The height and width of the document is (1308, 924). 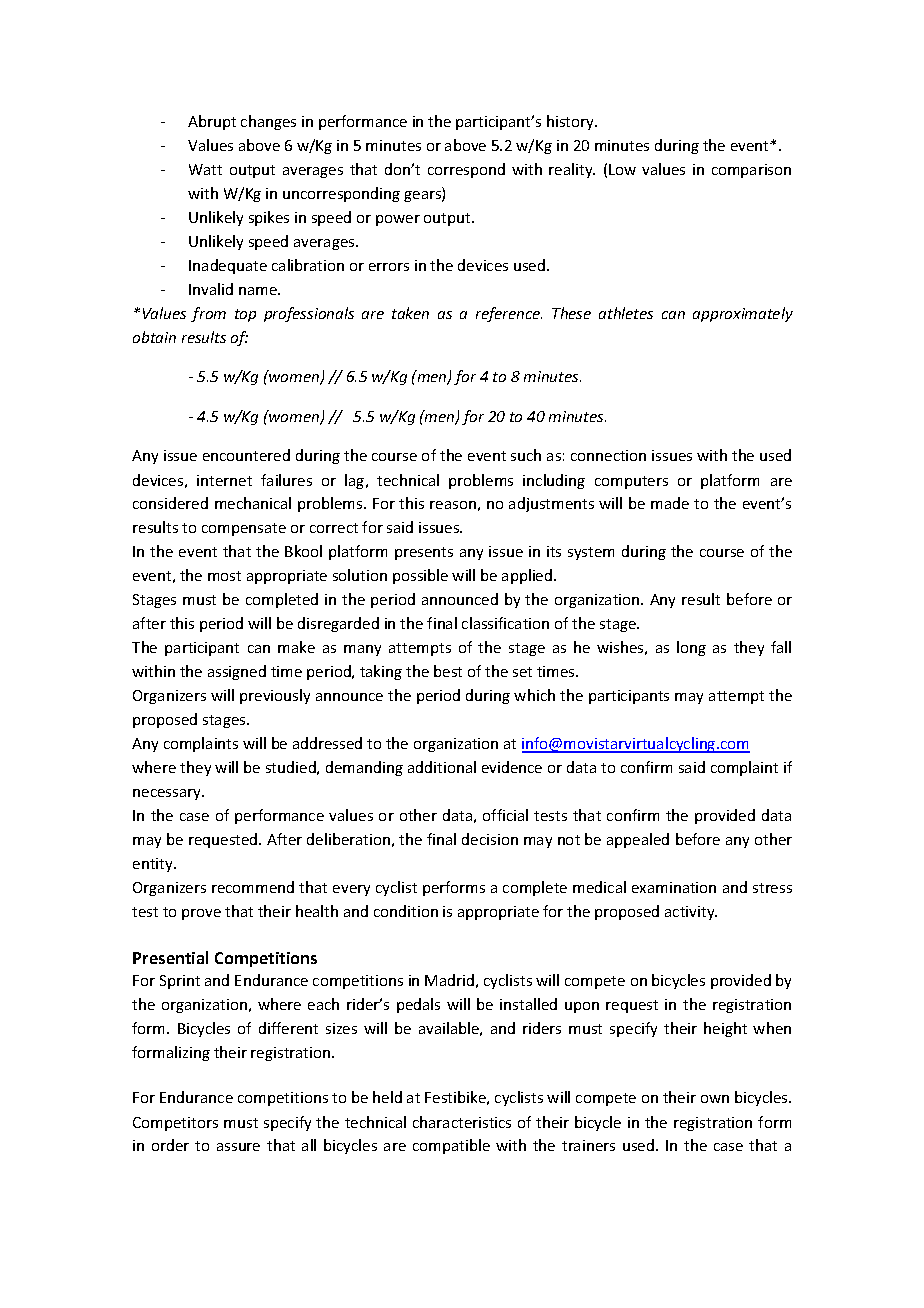 I want to click on characteristics, so click(x=462, y=1122).
